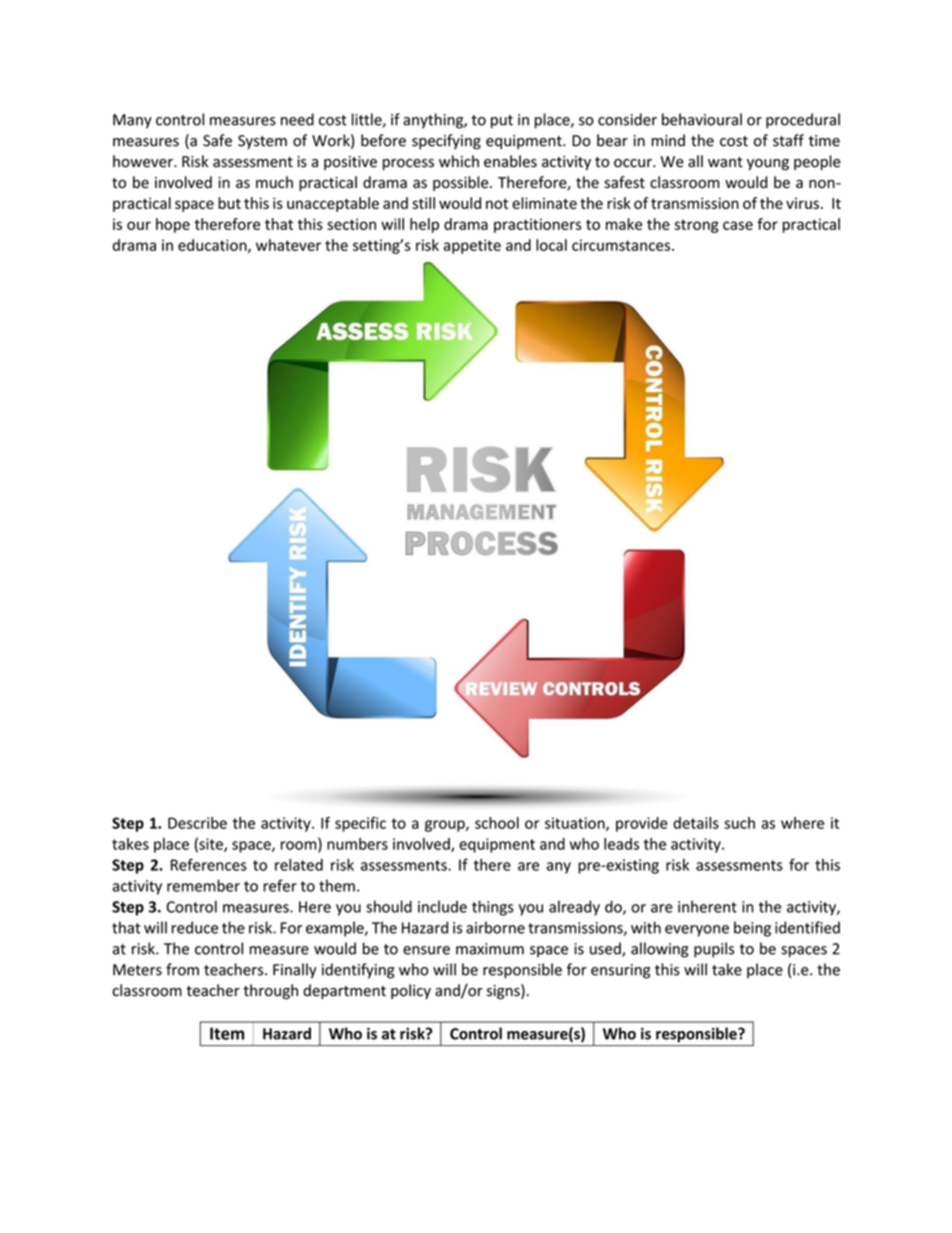 The width and height of the page is (952, 1233). What do you see at coordinates (262, 142) in the page?
I see `System` at bounding box center [262, 142].
